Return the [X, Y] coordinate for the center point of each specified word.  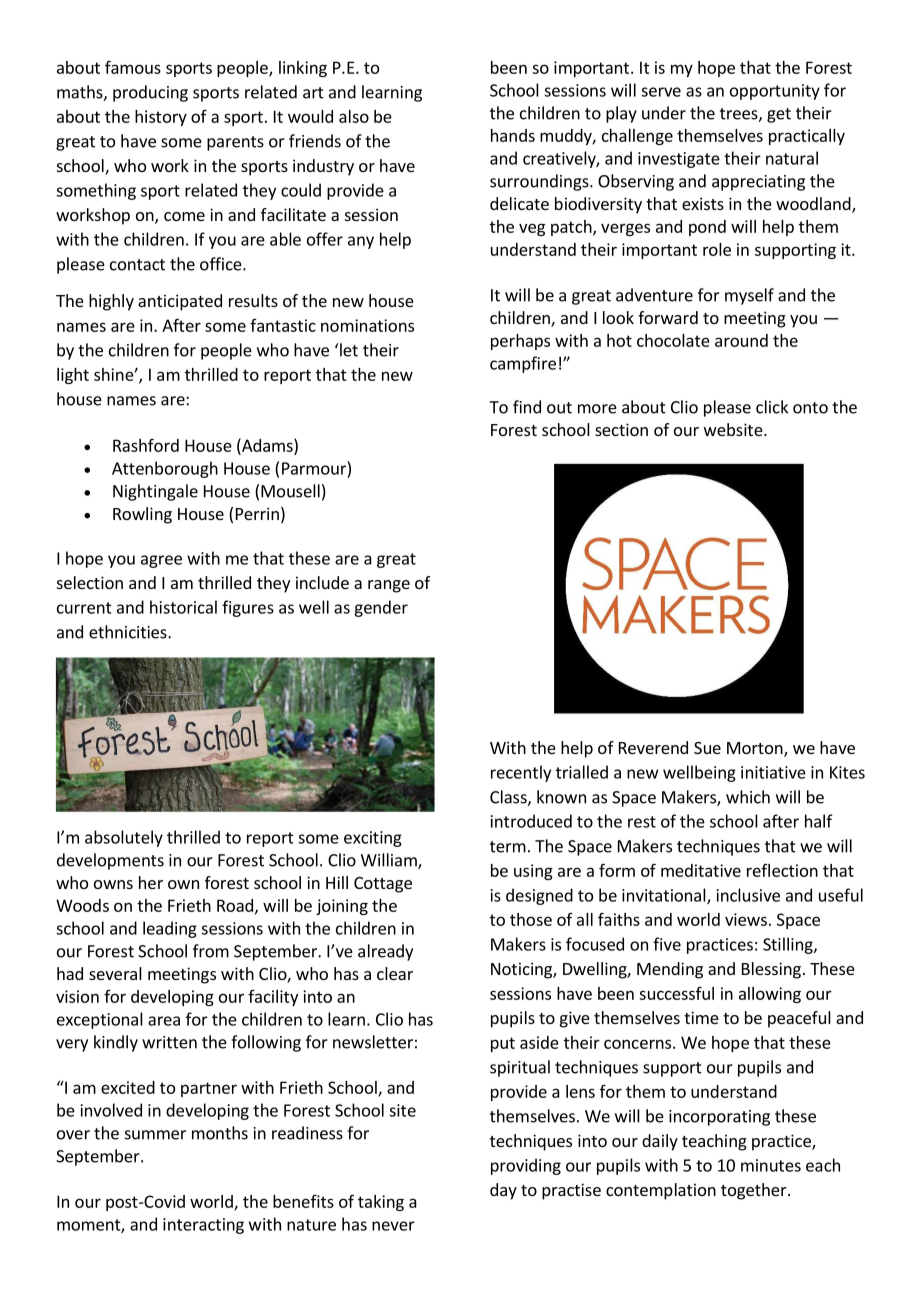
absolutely [124, 838]
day [503, 1191]
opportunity [775, 92]
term [508, 847]
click [772, 407]
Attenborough [165, 469]
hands [513, 135]
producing [150, 93]
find [527, 407]
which [748, 797]
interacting [203, 1226]
